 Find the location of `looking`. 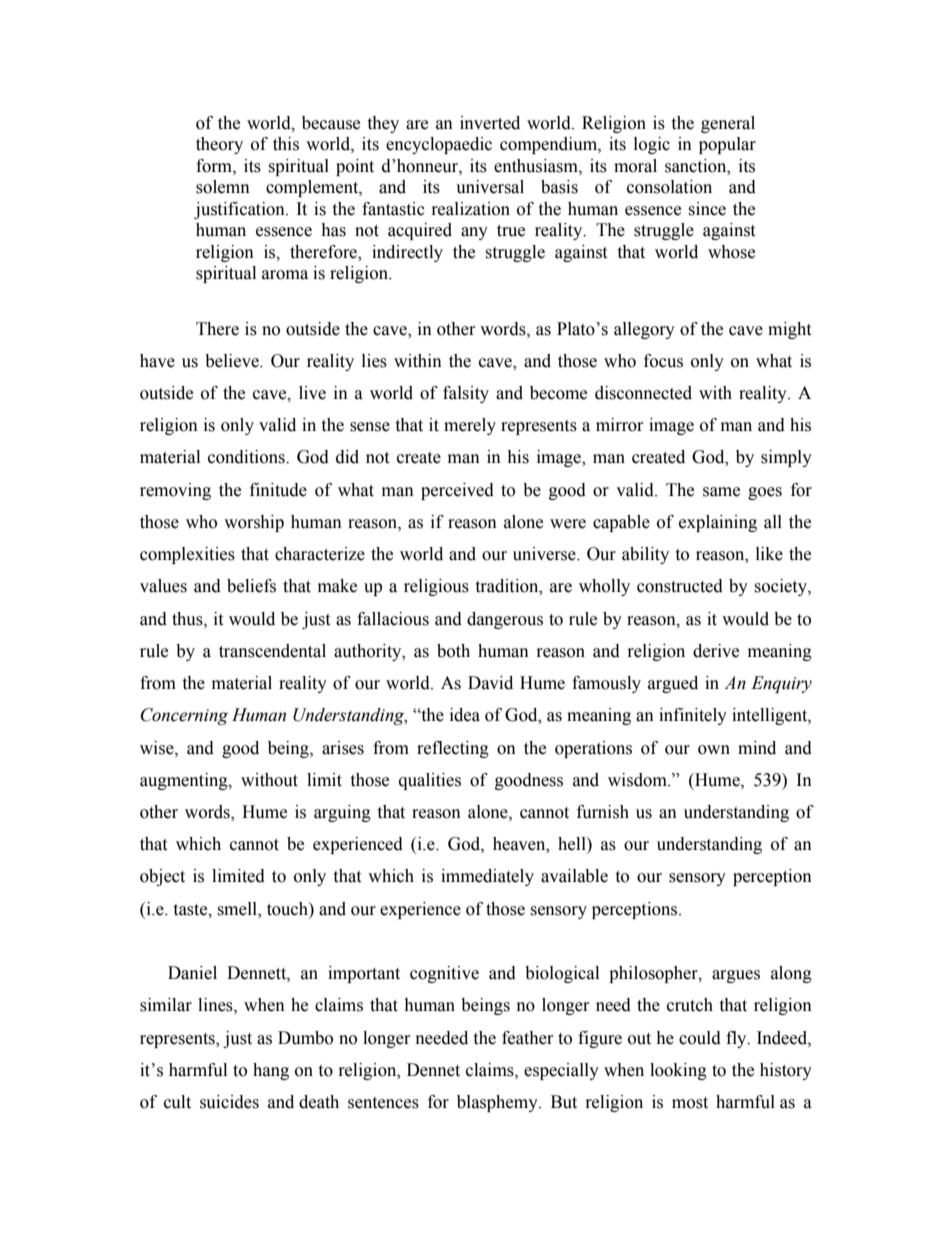

looking is located at coordinates (678, 1071).
